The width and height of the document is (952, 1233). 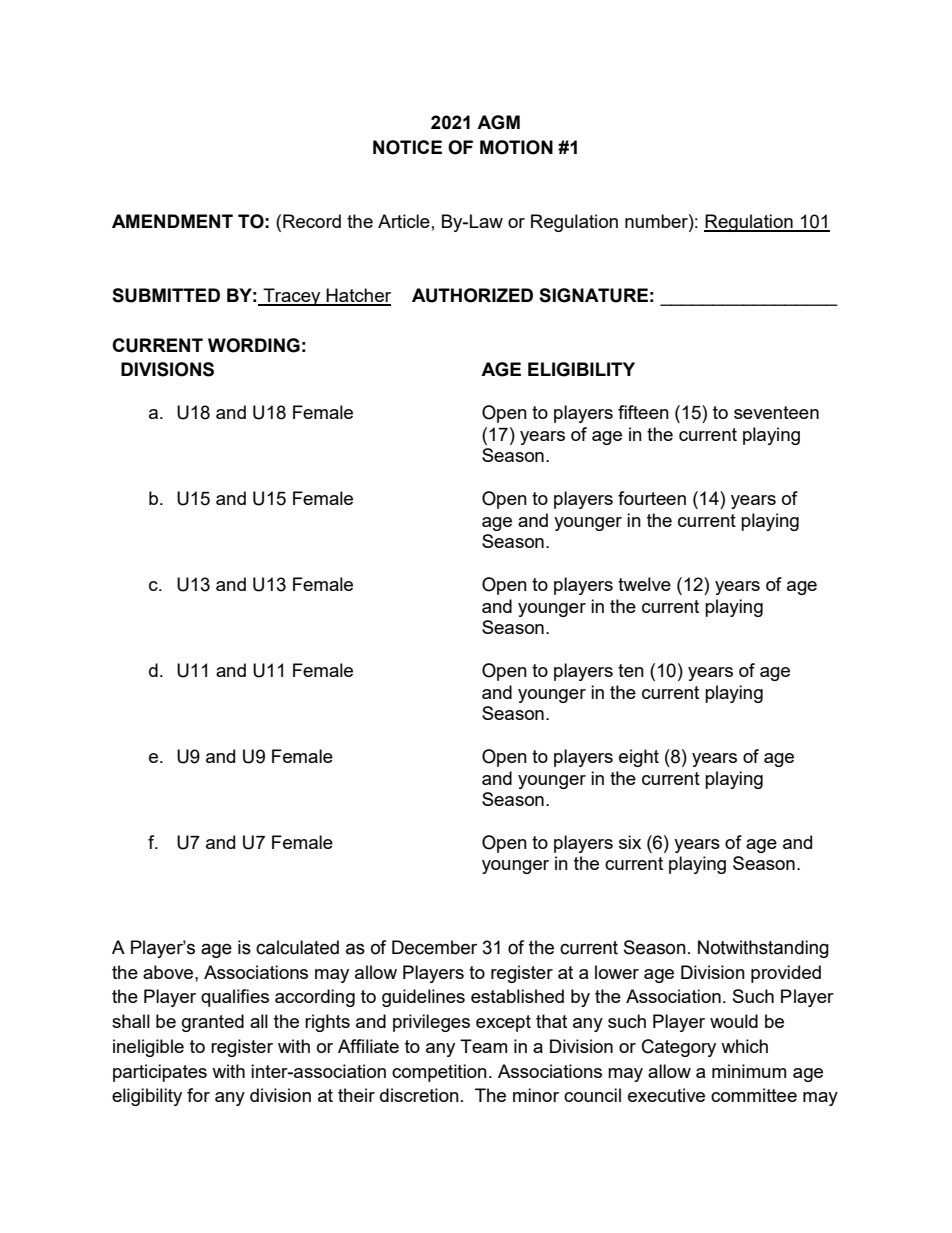 What do you see at coordinates (644, 584) in the document?
I see `twelve` at bounding box center [644, 584].
